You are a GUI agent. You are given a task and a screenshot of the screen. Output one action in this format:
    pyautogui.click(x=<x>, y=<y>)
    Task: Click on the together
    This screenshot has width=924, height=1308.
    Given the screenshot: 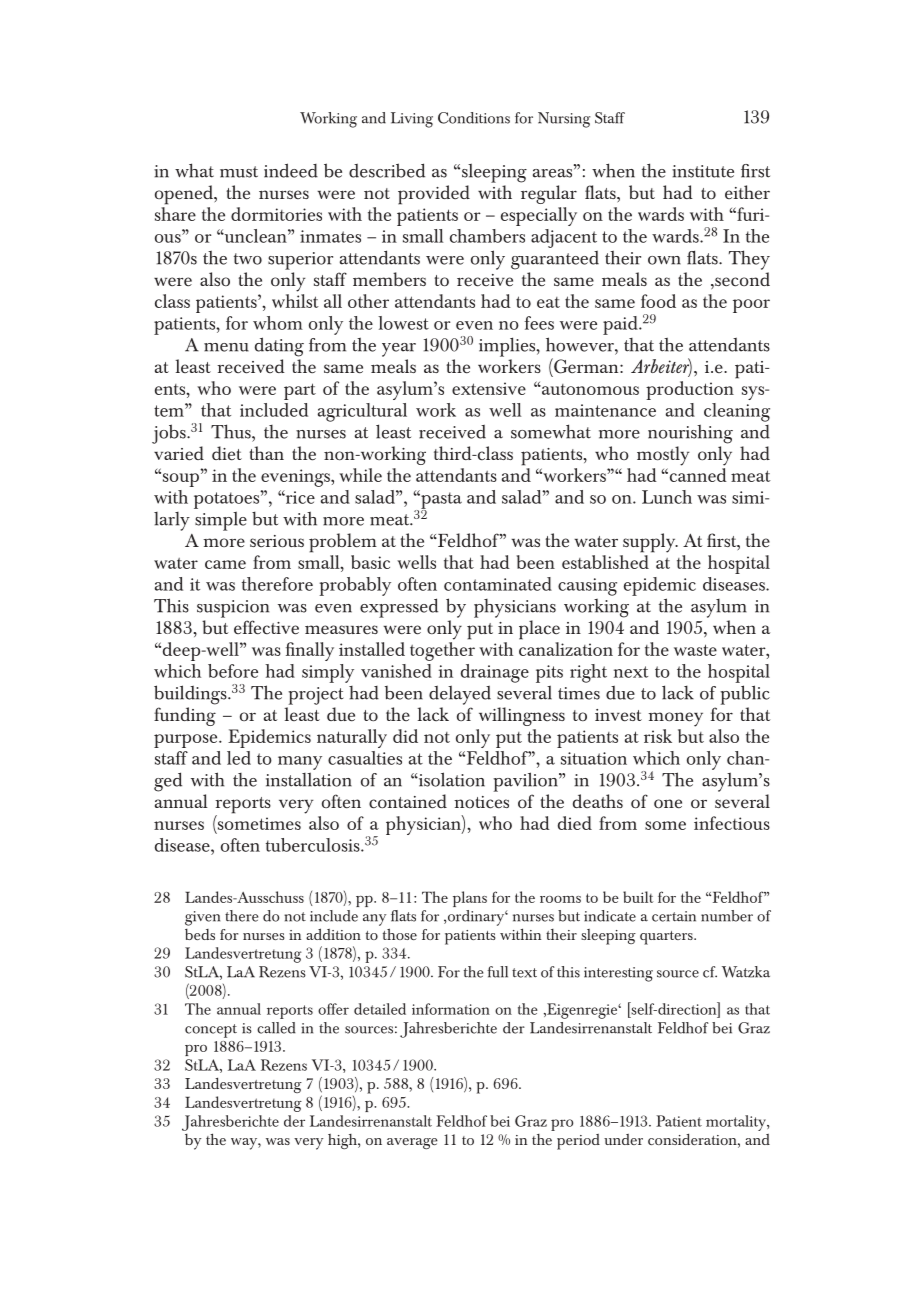 What is the action you would take?
    pyautogui.click(x=442, y=650)
